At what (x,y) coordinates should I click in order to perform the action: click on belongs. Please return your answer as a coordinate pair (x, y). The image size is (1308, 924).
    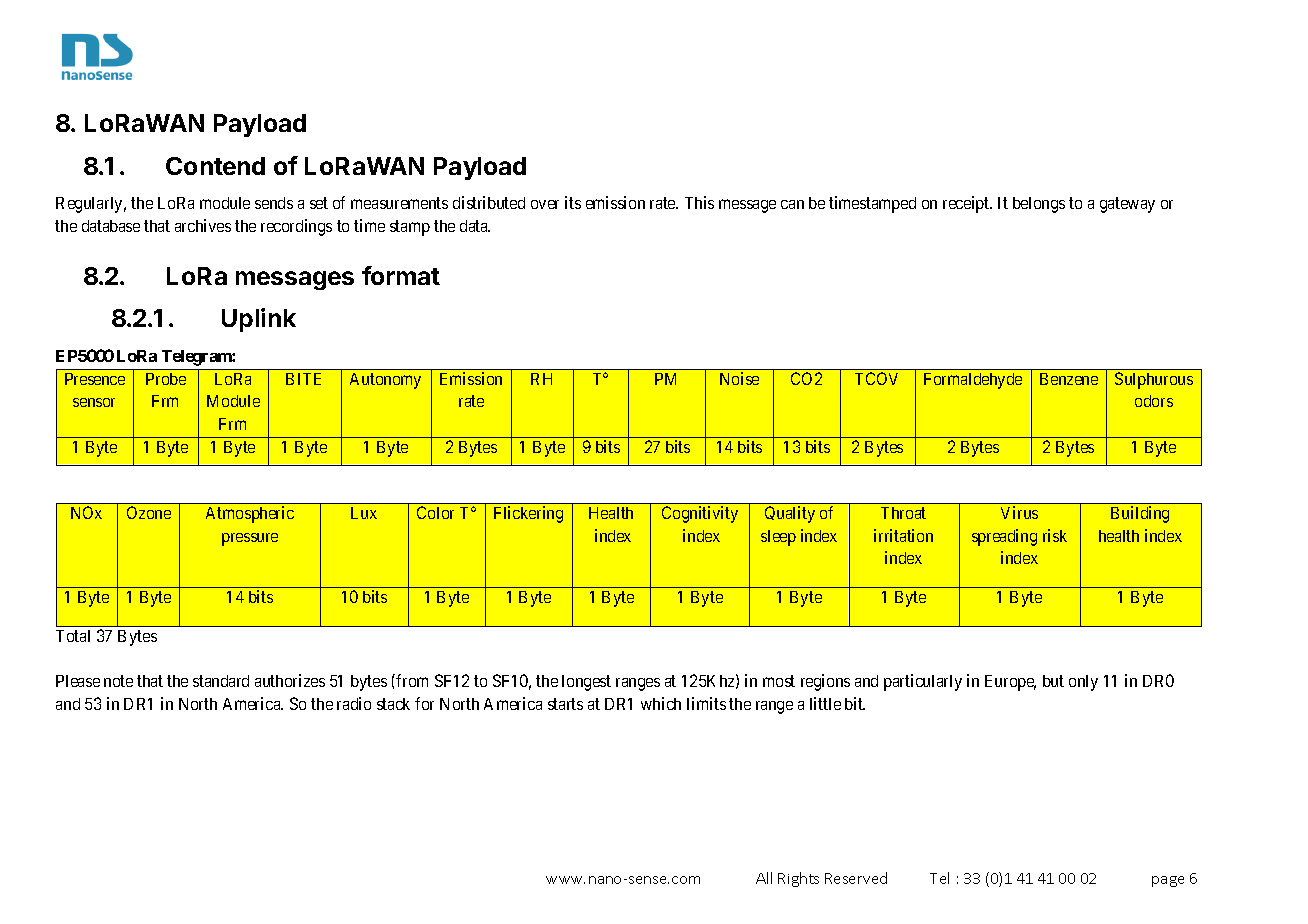
    Looking at the image, I should click on (1039, 205).
